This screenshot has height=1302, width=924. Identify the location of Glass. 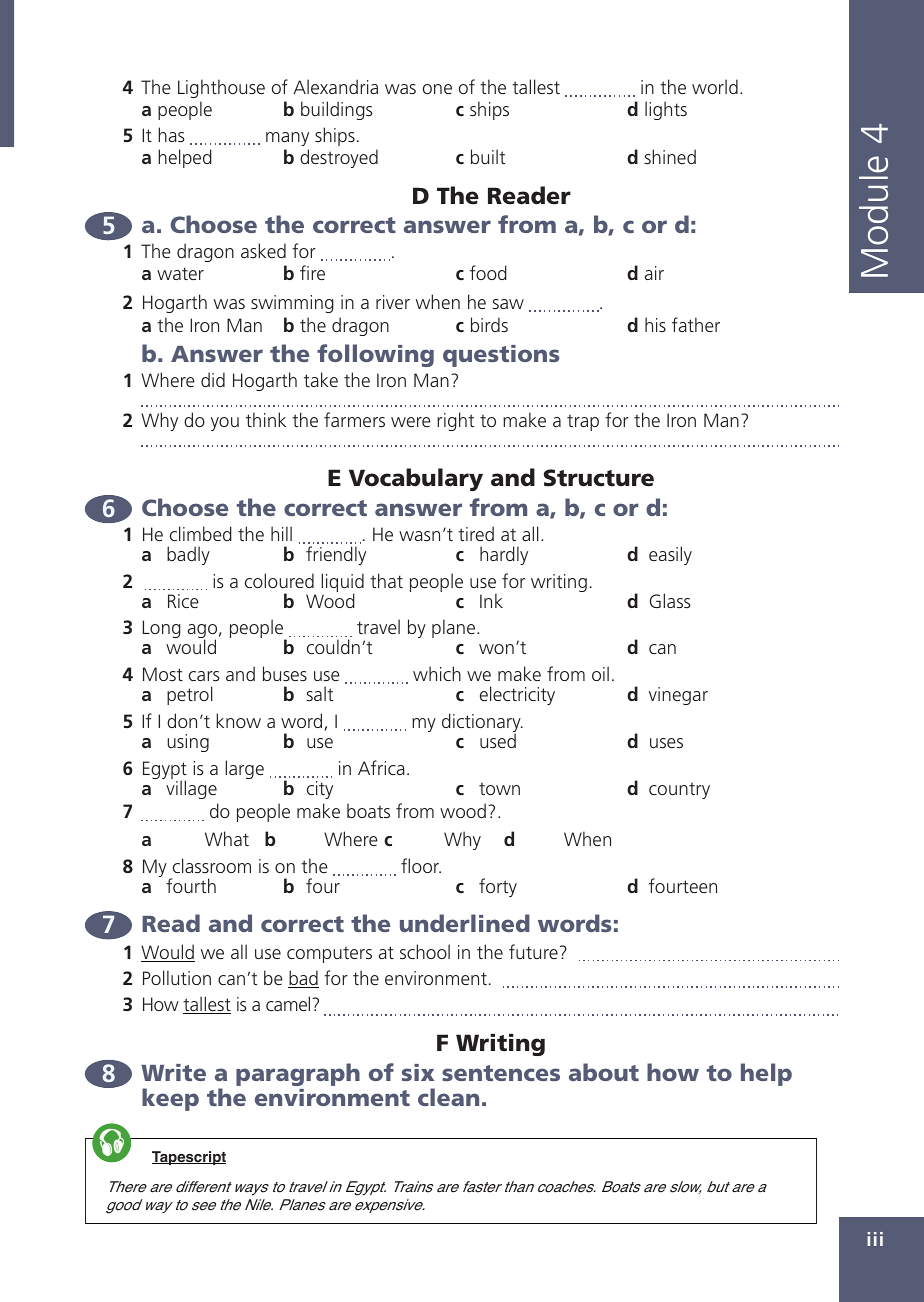
(670, 600).
